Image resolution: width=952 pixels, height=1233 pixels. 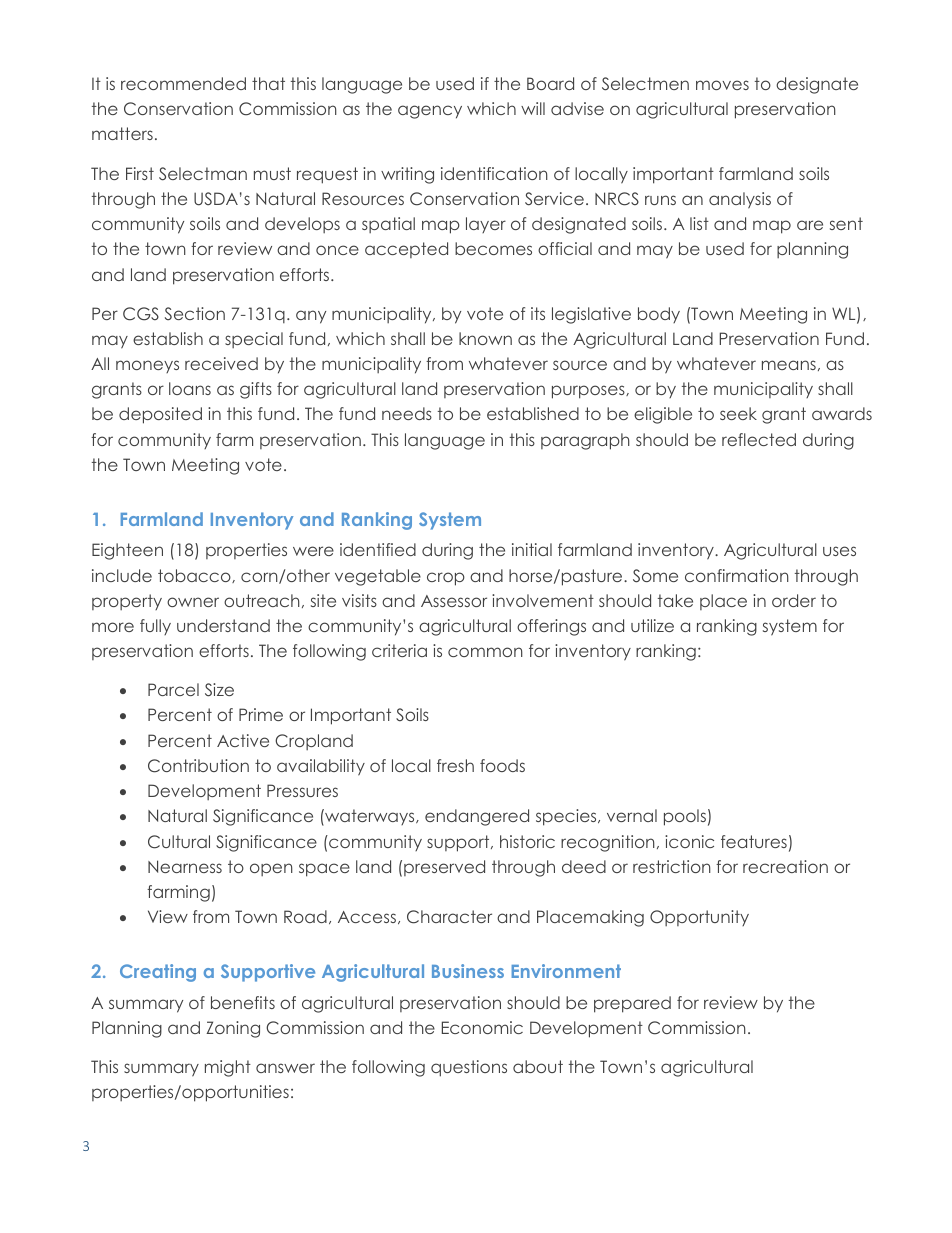 I want to click on prepared, so click(x=632, y=1004).
